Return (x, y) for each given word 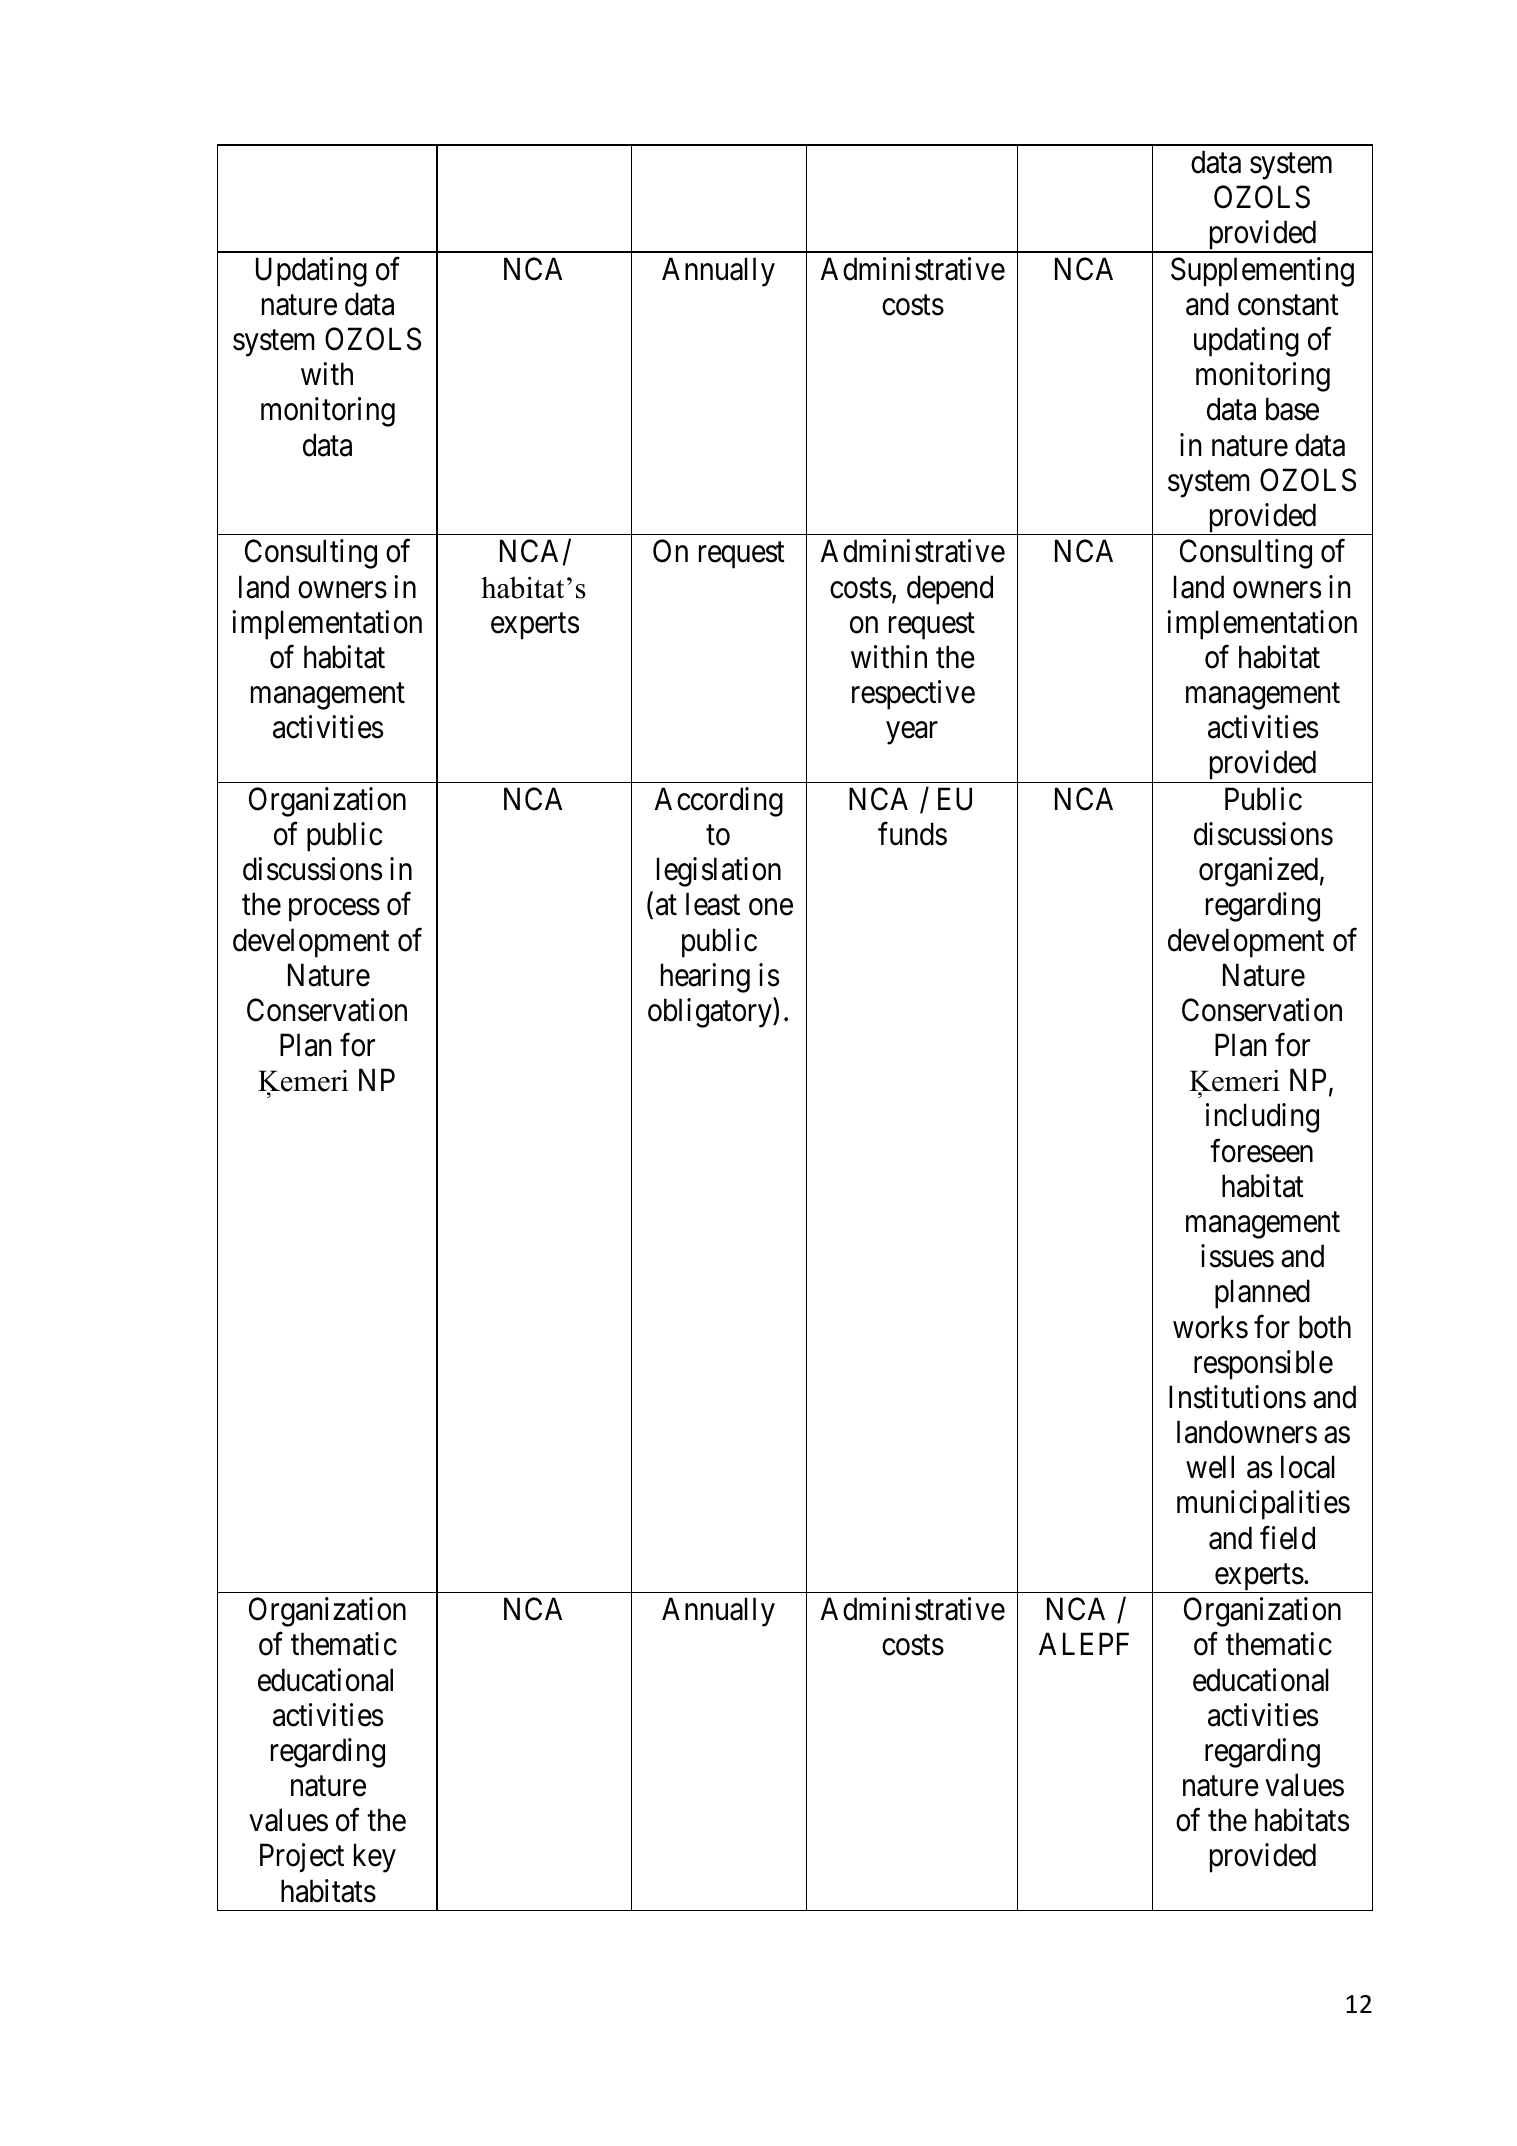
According (719, 802)
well (1210, 1467)
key (375, 1858)
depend (950, 590)
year (912, 733)
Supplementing (1262, 272)
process (334, 910)
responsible (1263, 1365)
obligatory (711, 1013)
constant (1288, 305)
